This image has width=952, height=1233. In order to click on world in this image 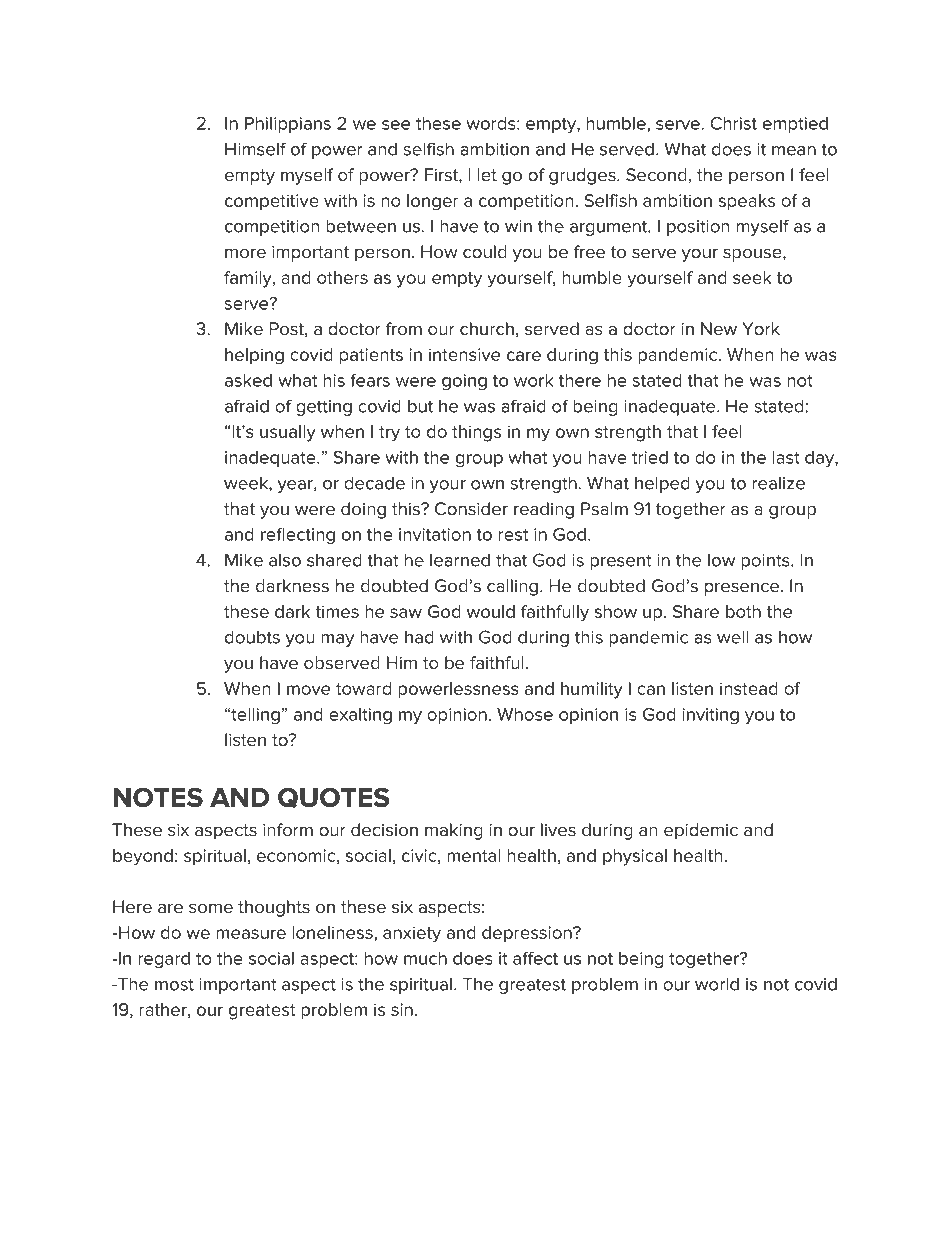, I will do `click(717, 984)`.
